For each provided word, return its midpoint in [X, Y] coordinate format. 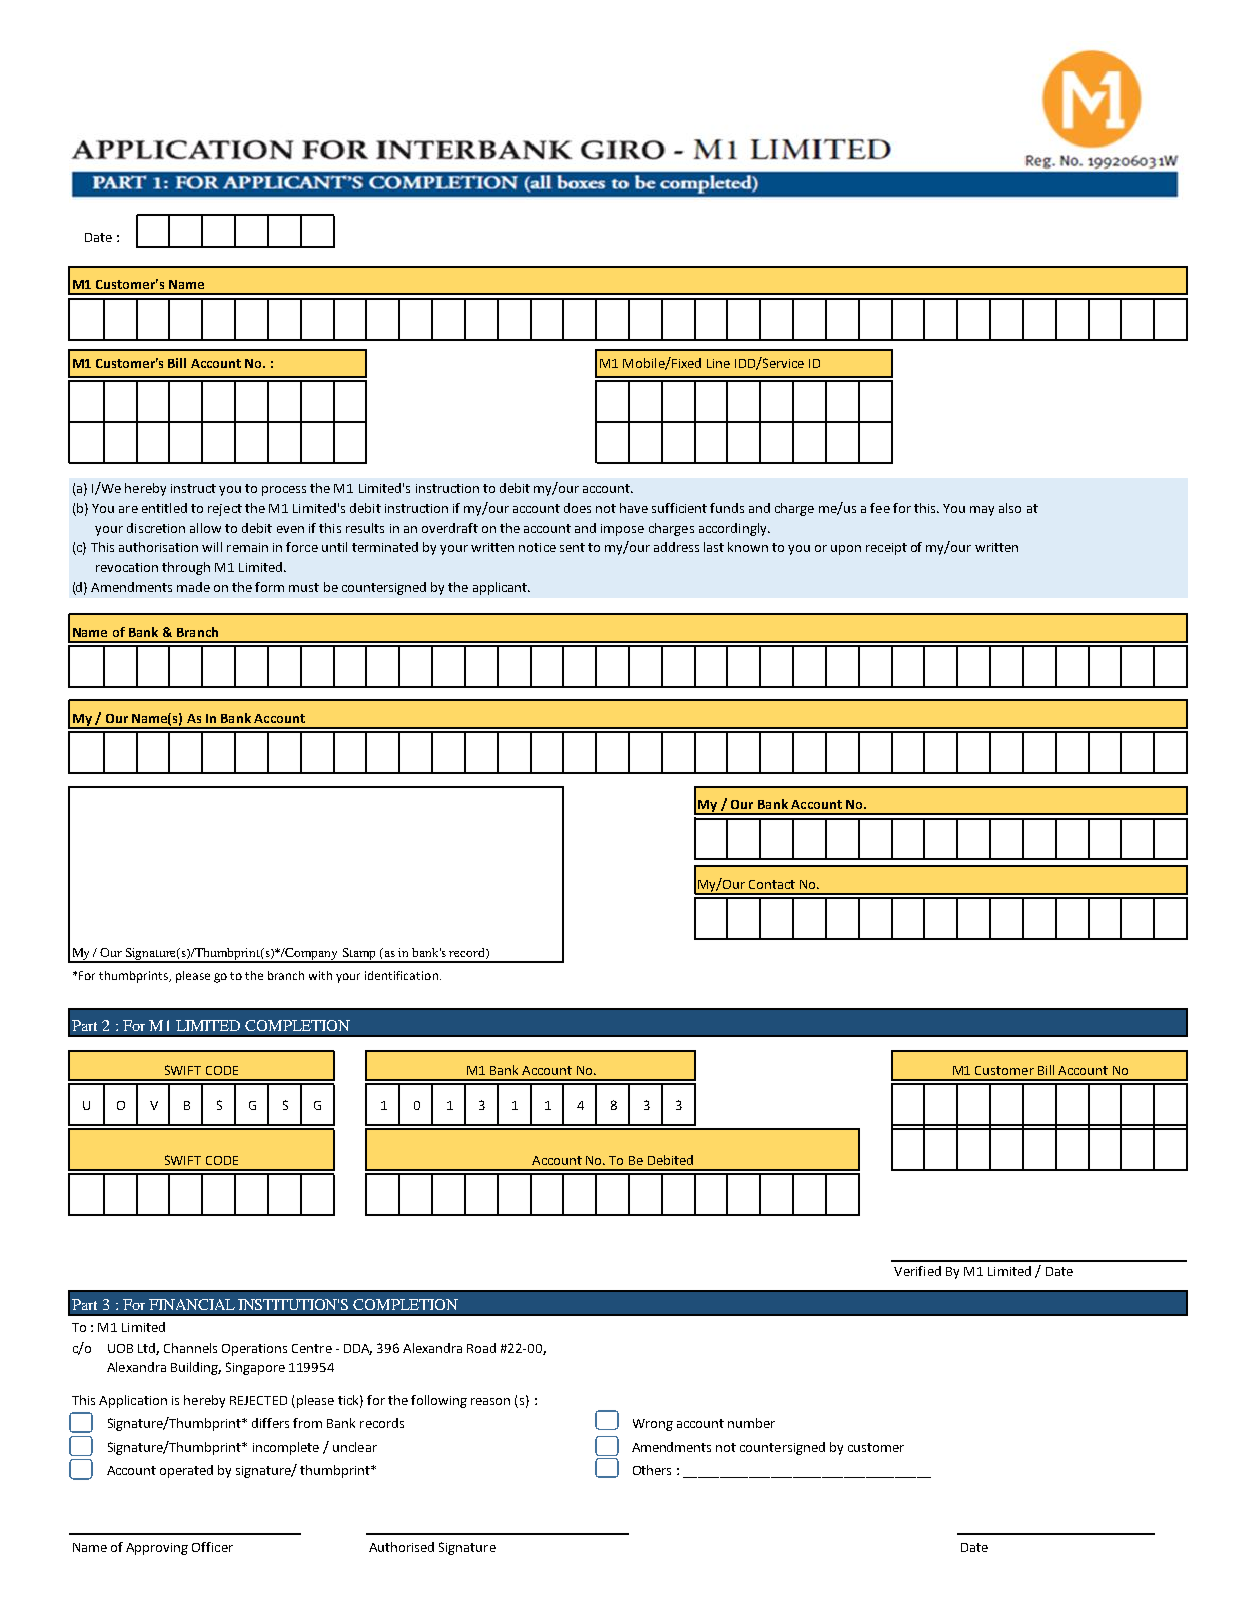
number [751, 1423]
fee [880, 508]
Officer [212, 1547]
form [269, 587]
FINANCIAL [192, 1304]
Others [652, 1470]
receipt [886, 549]
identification [401, 975]
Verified [917, 1271]
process [284, 491]
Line [718, 363]
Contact [772, 884]
